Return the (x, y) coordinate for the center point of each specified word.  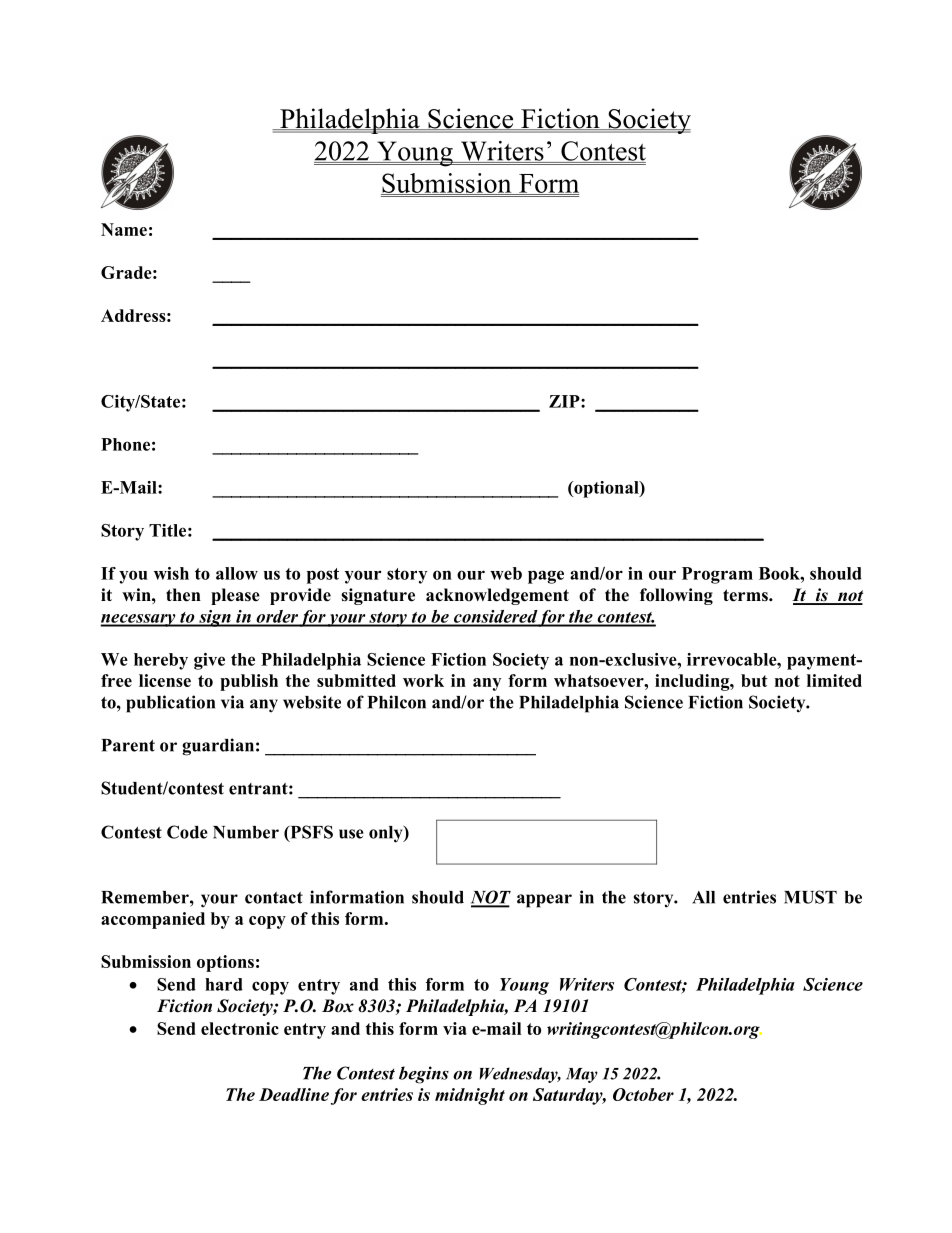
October (643, 1094)
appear (544, 901)
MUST (810, 897)
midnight (470, 1096)
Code (187, 832)
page (546, 577)
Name (124, 229)
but (754, 680)
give (209, 661)
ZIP (565, 401)
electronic (240, 1028)
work (423, 680)
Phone (125, 444)
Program (717, 575)
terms (746, 595)
